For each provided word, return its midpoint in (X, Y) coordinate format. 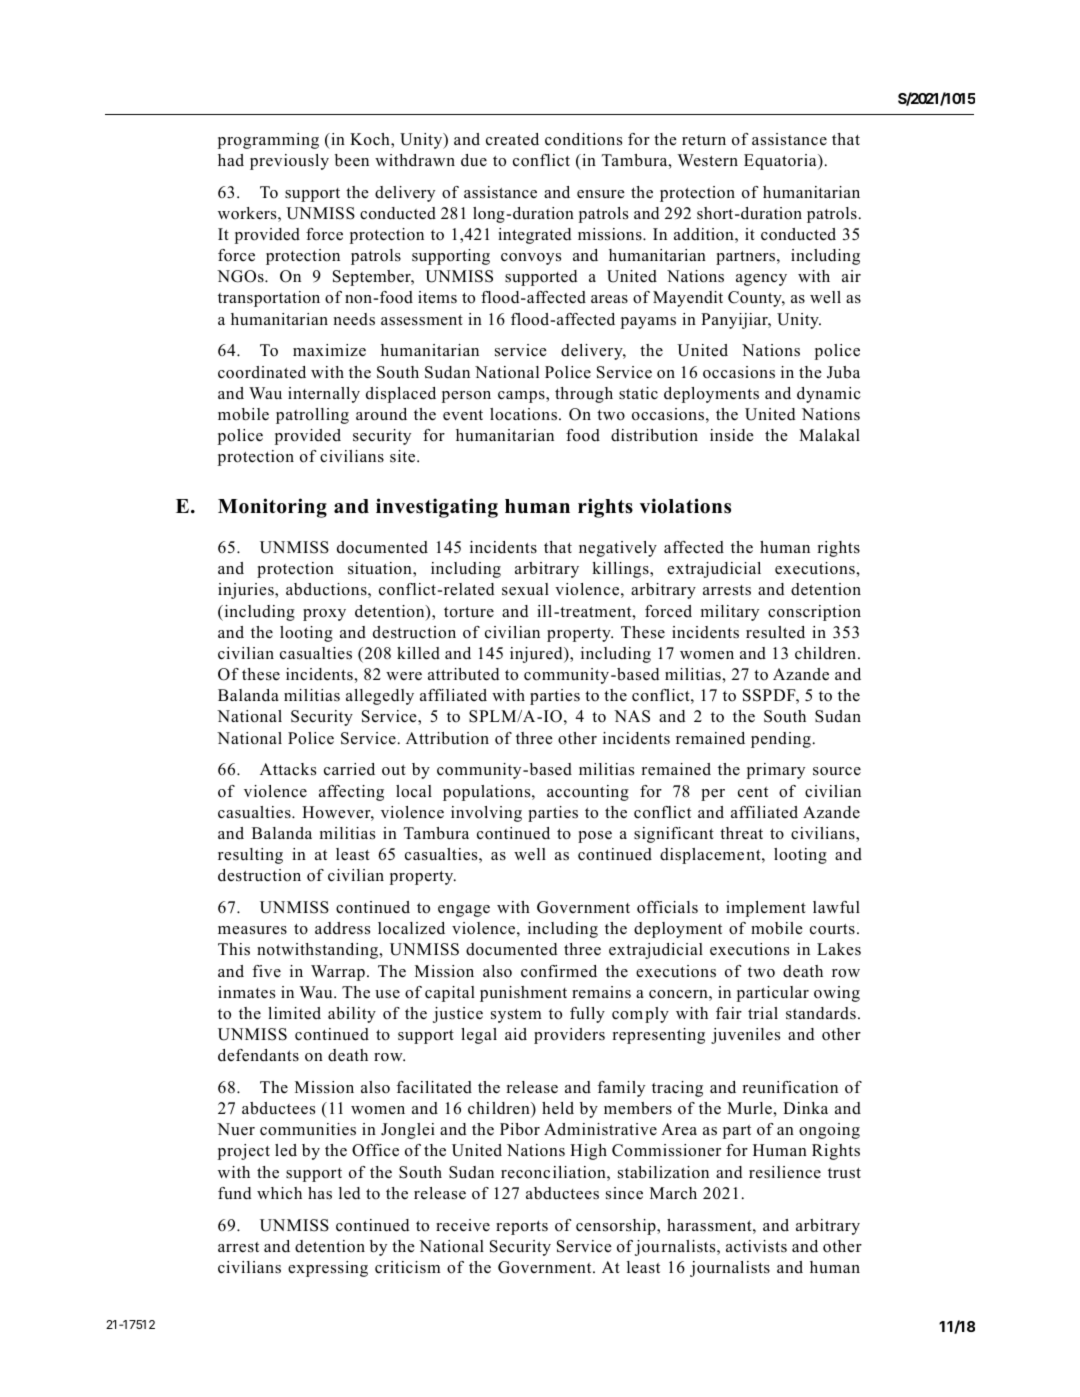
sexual (525, 589)
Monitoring (272, 508)
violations (685, 506)
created (512, 139)
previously (289, 162)
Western (707, 160)
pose (595, 837)
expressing (328, 1269)
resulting (250, 856)
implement (766, 909)
